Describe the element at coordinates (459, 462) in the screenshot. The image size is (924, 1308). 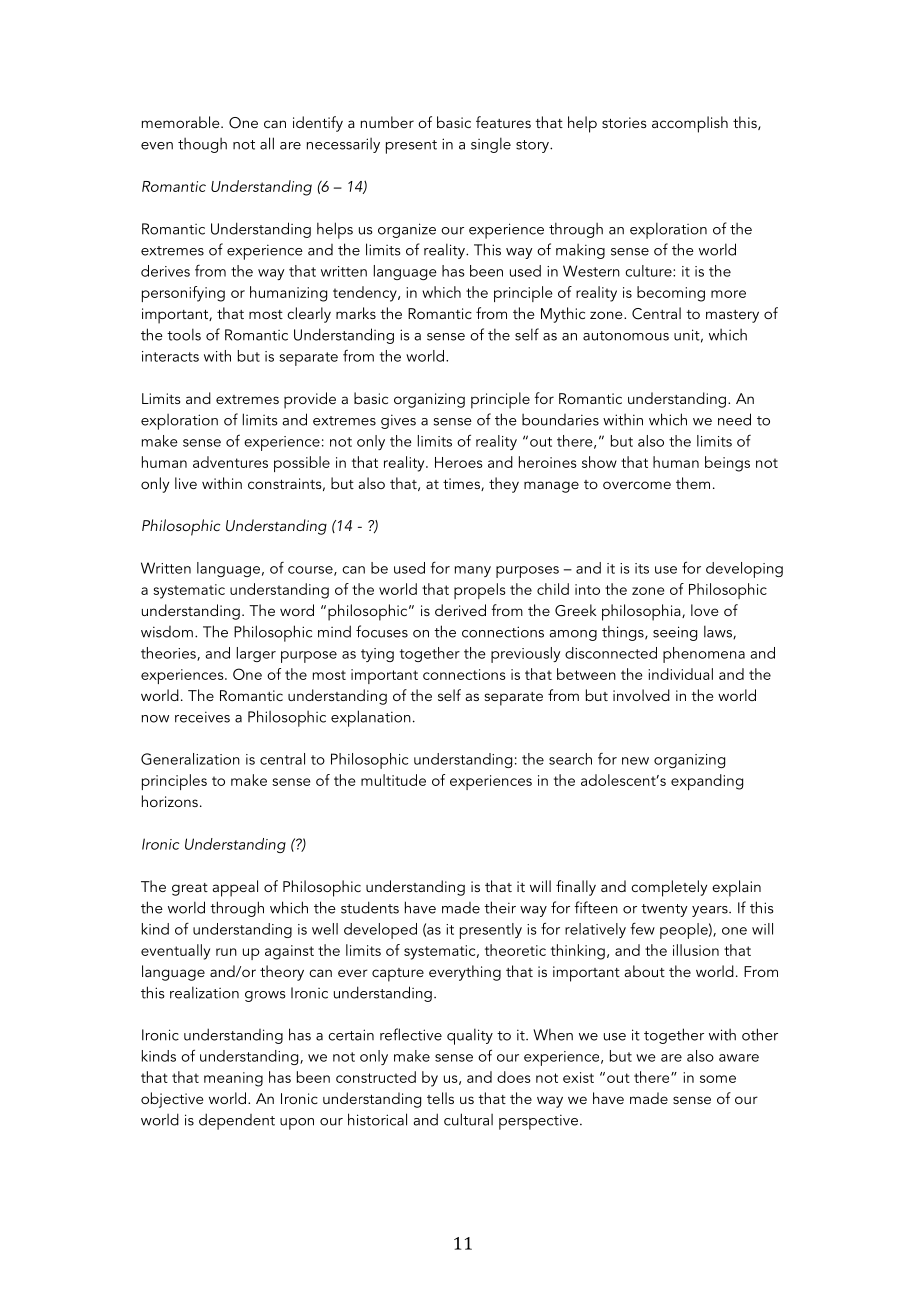
I see `Heroes` at that location.
